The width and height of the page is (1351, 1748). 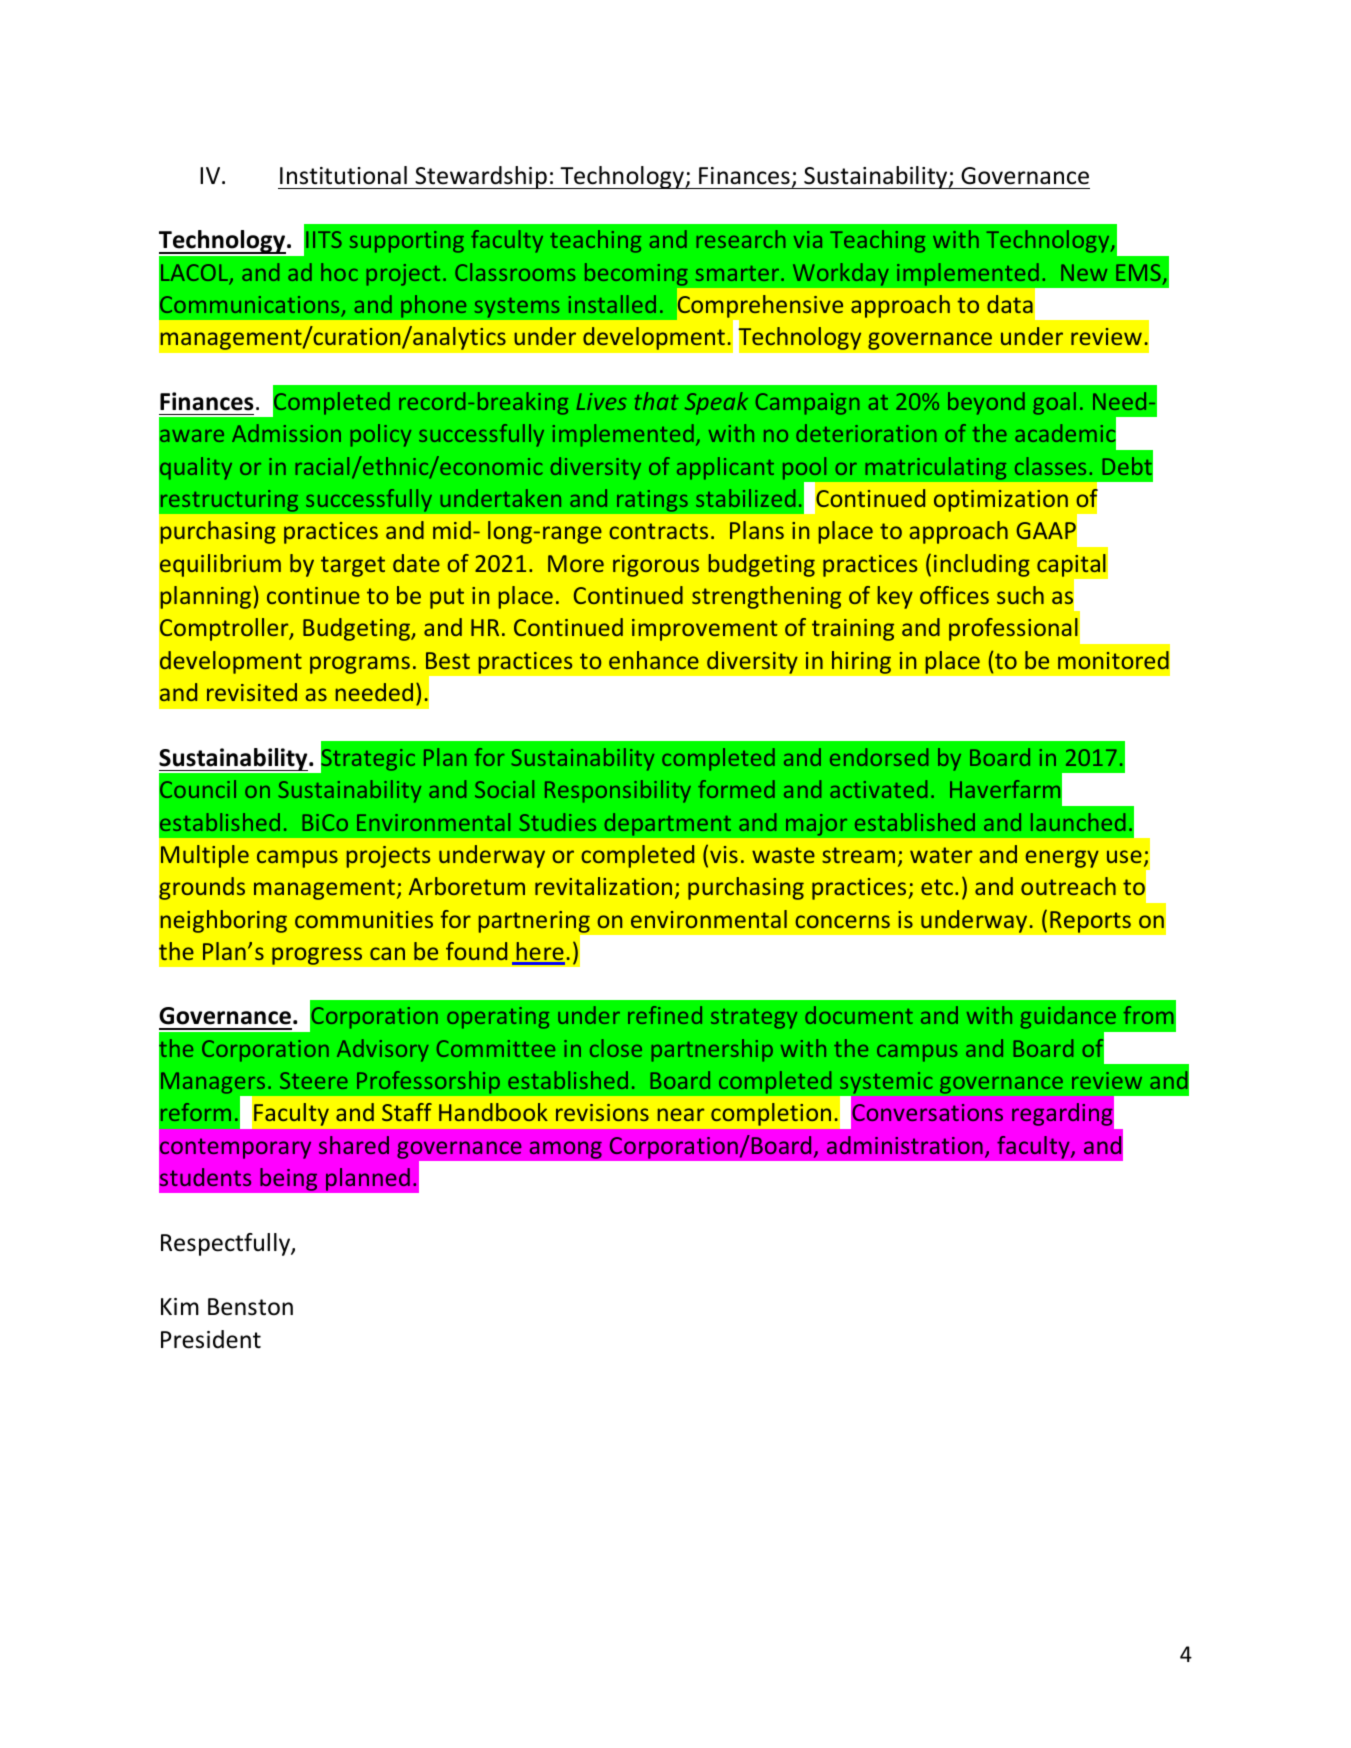 What do you see at coordinates (317, 956) in the page?
I see `progress` at bounding box center [317, 956].
